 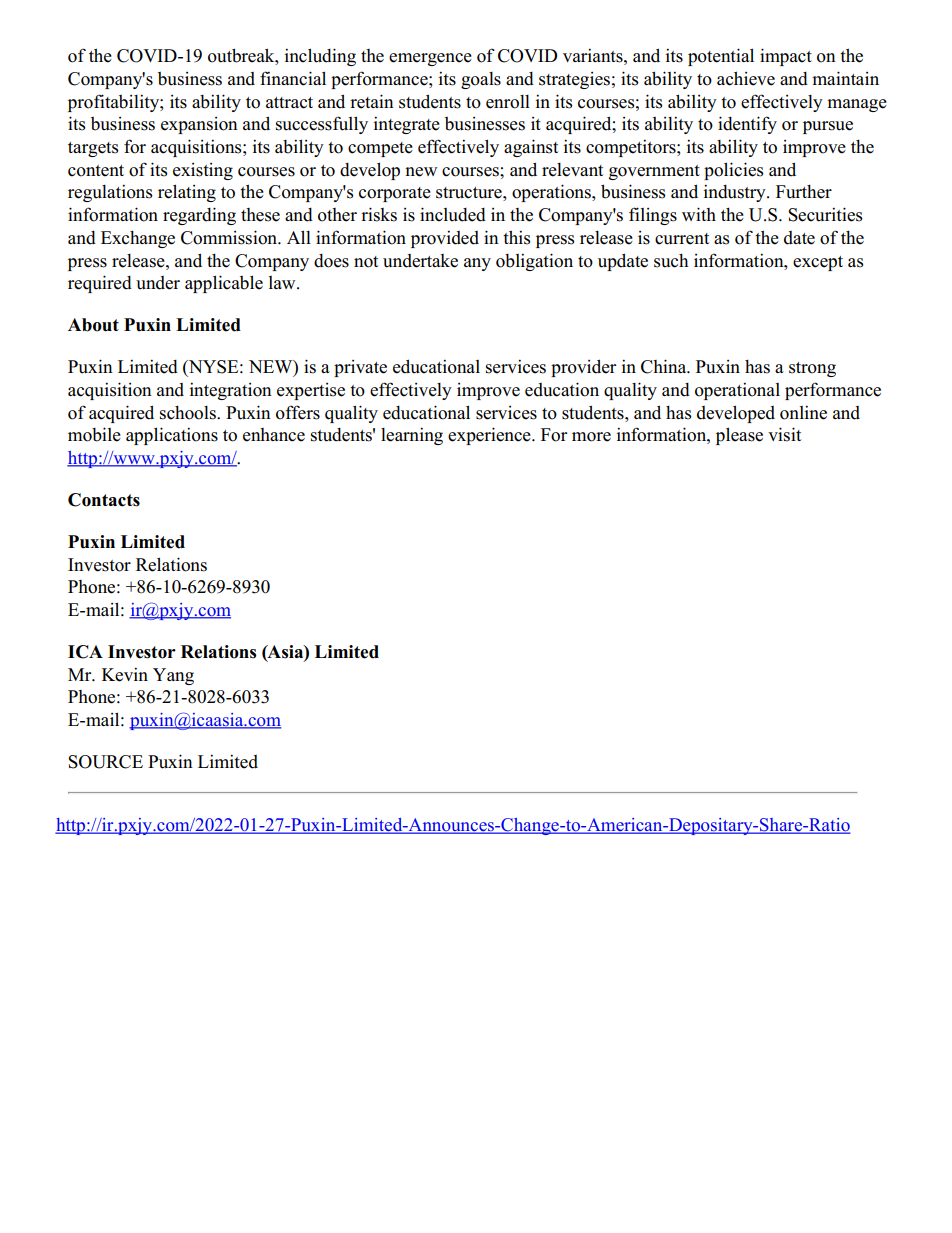 What do you see at coordinates (199, 125) in the screenshot?
I see `expansion` at bounding box center [199, 125].
